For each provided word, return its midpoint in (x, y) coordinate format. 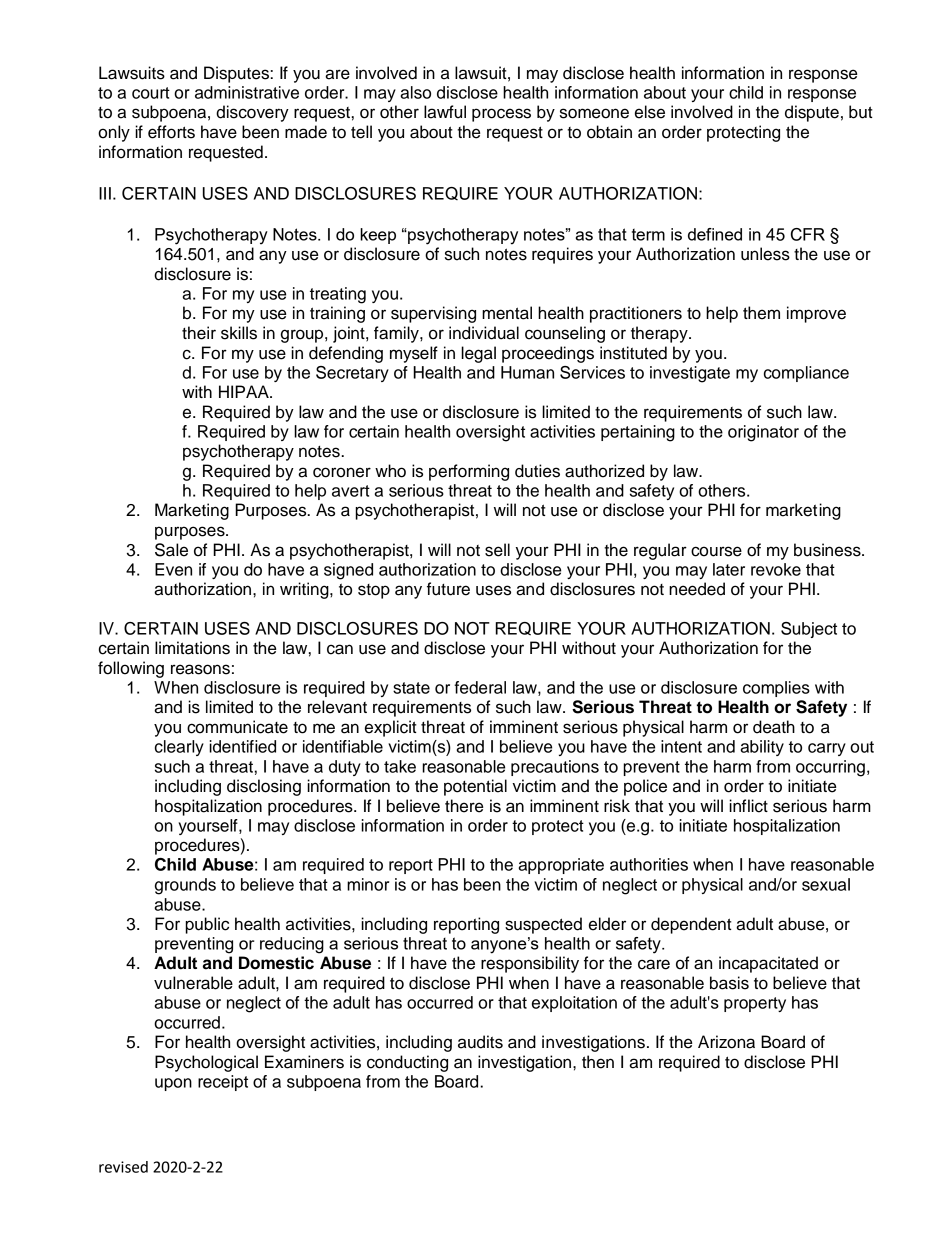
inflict (748, 806)
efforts (171, 132)
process (501, 115)
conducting (407, 1063)
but (861, 112)
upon (173, 1084)
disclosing (264, 787)
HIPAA (245, 391)
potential (475, 787)
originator (763, 433)
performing (469, 472)
